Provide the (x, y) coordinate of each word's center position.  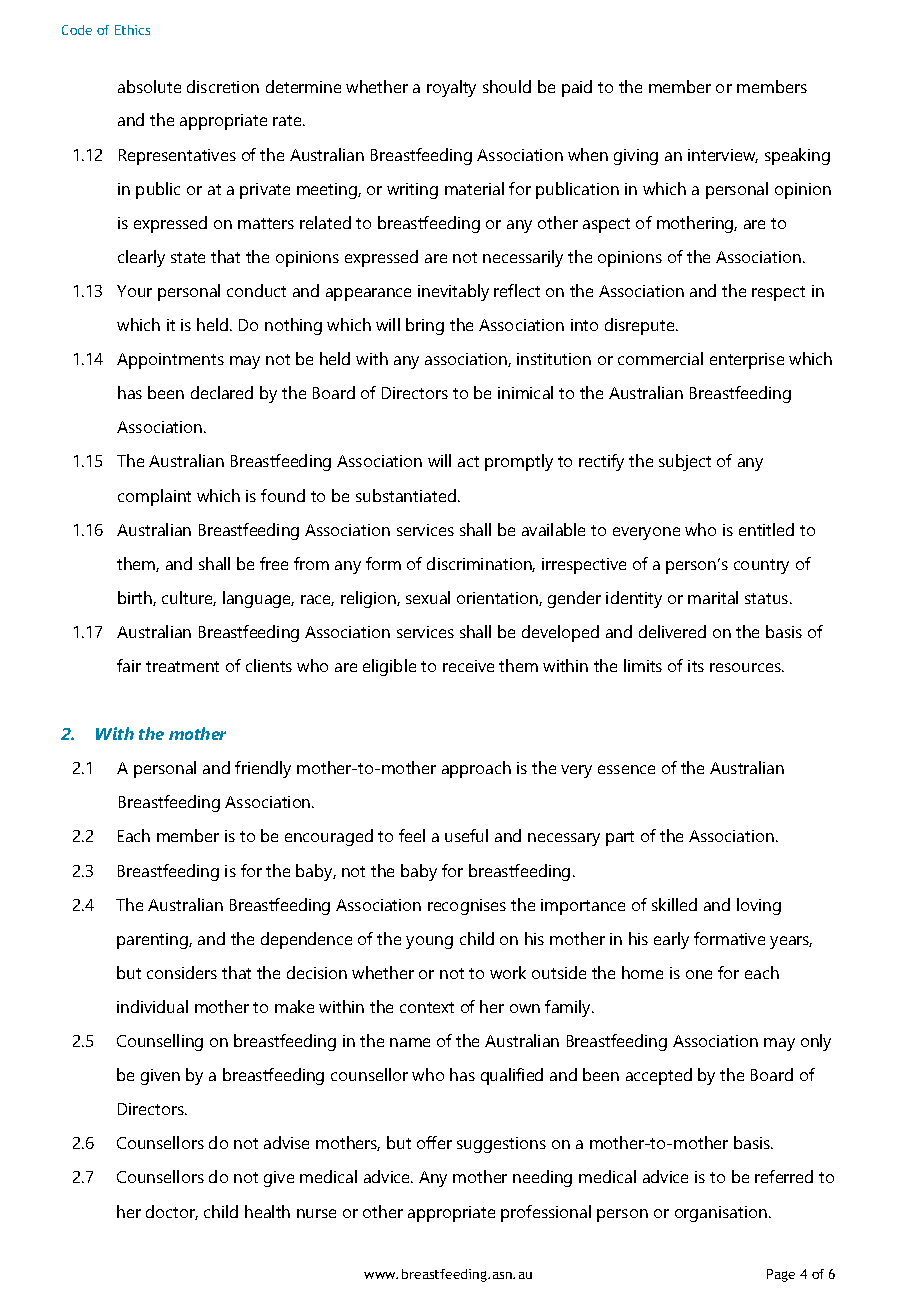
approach (476, 769)
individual (152, 1006)
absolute (149, 86)
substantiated (406, 495)
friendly (263, 769)
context (427, 1007)
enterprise (747, 361)
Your (134, 291)
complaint (154, 497)
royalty (451, 88)
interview (723, 156)
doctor (172, 1212)
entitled (766, 529)
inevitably (453, 292)
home (642, 972)
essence (626, 769)
